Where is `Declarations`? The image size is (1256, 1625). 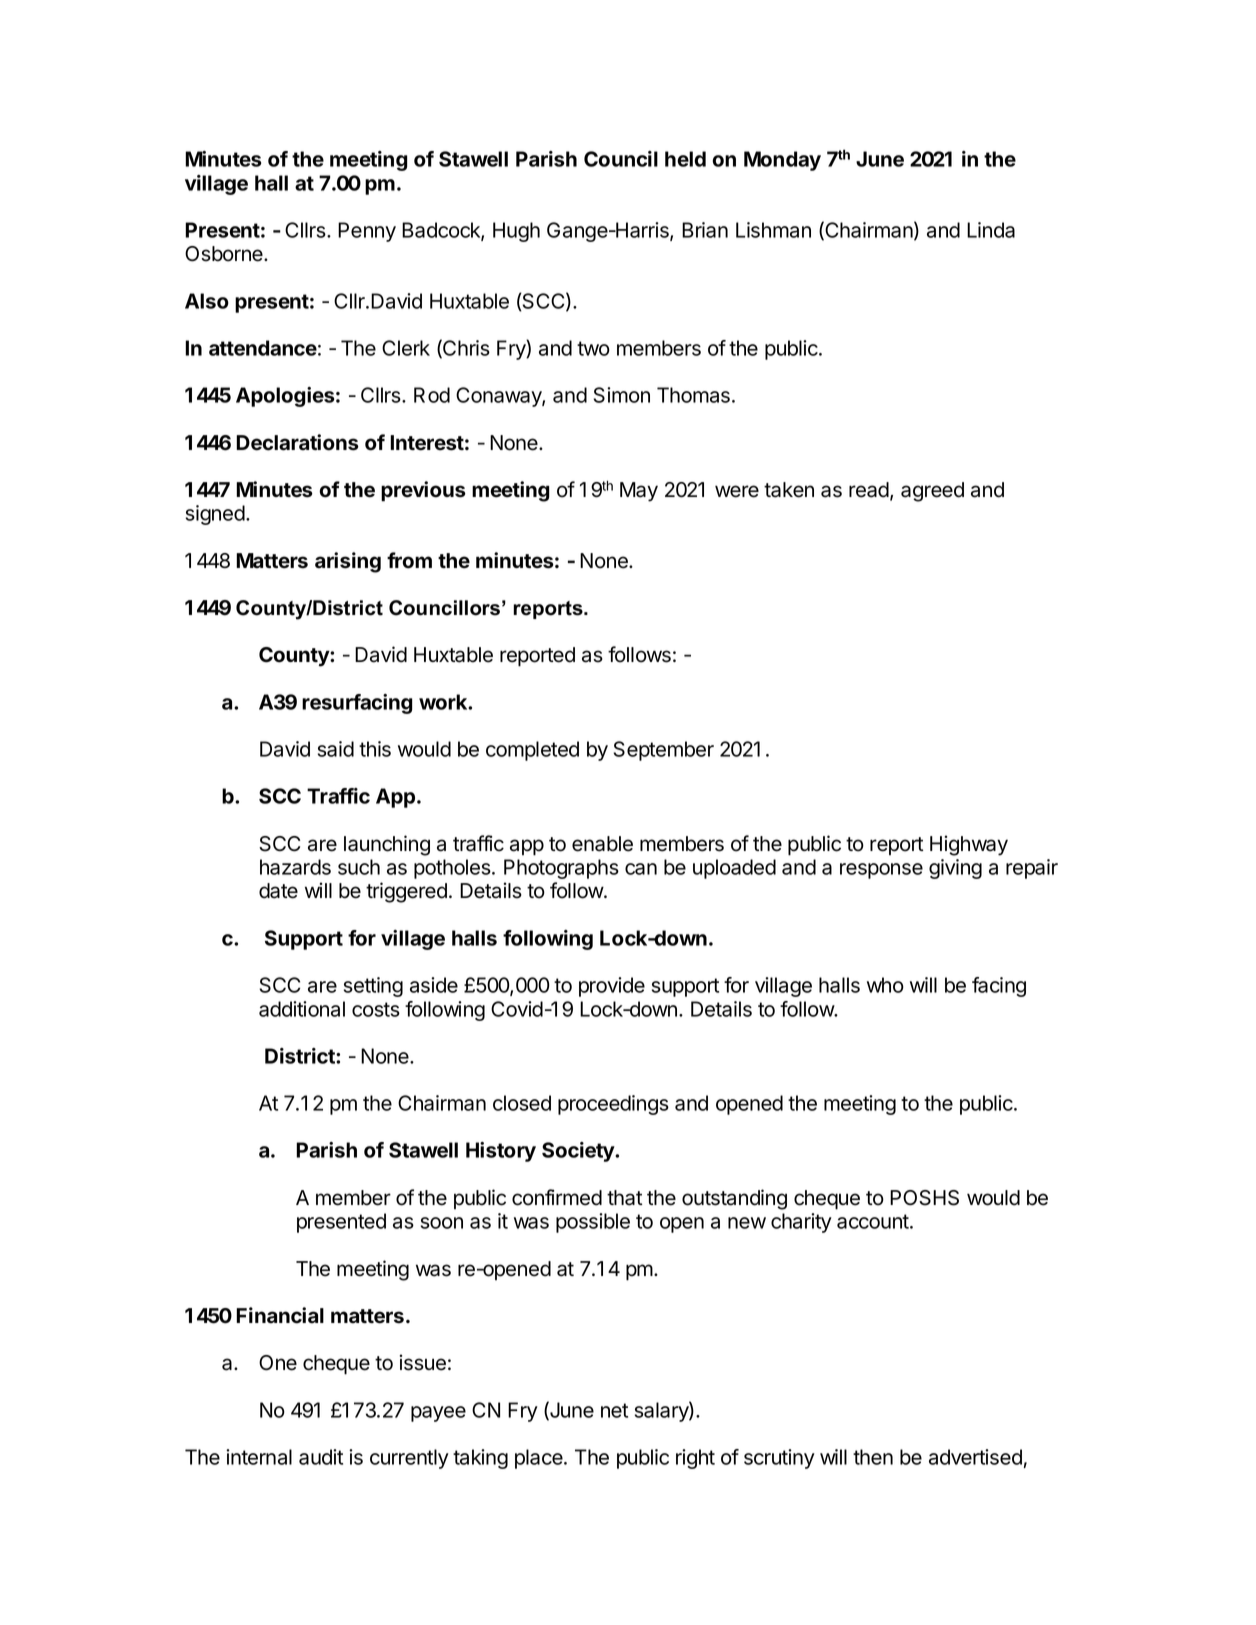 Declarations is located at coordinates (297, 442).
